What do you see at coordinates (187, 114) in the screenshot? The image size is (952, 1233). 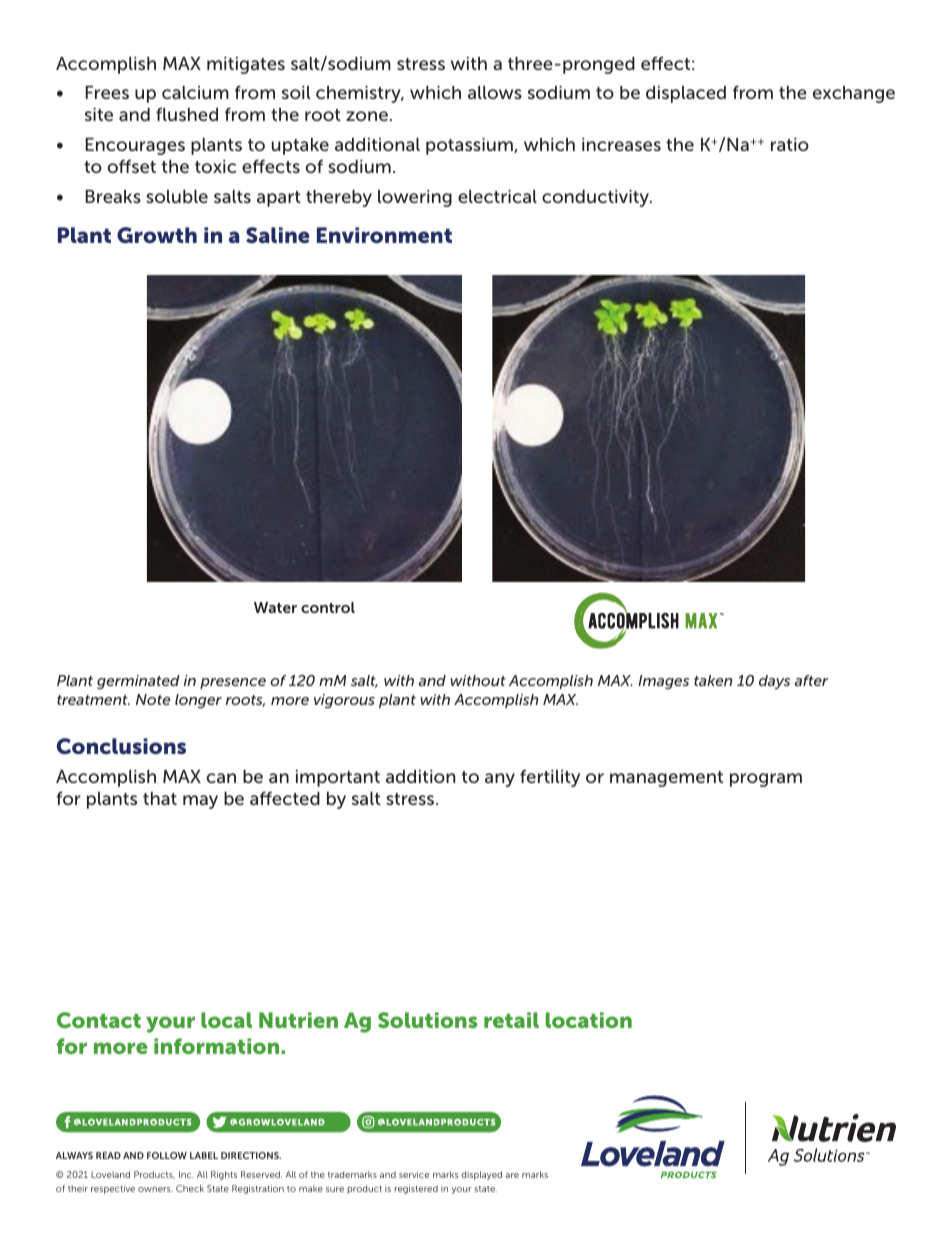 I see `flushed` at bounding box center [187, 114].
